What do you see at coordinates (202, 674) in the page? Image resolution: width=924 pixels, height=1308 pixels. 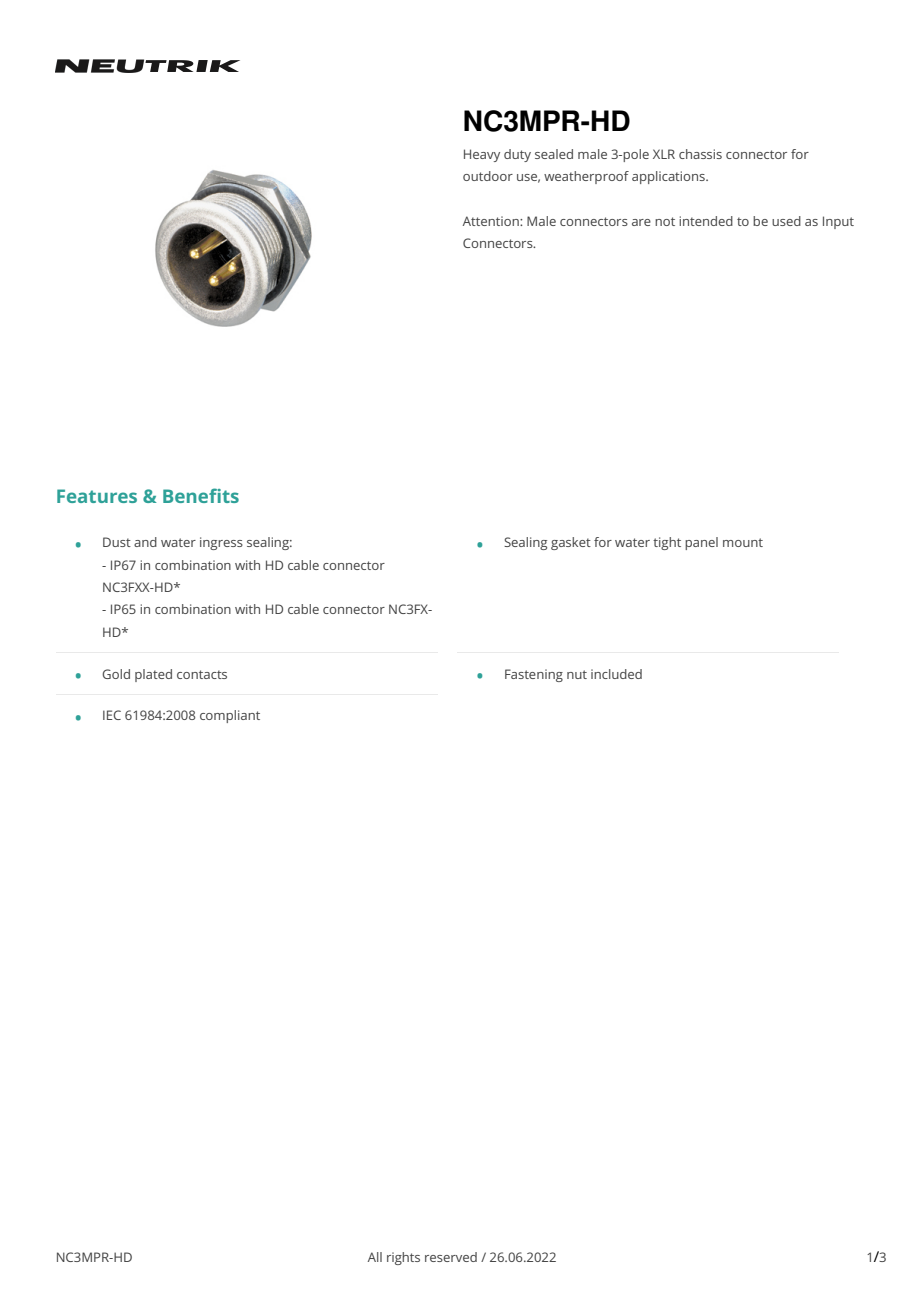 I see `contacts` at bounding box center [202, 674].
